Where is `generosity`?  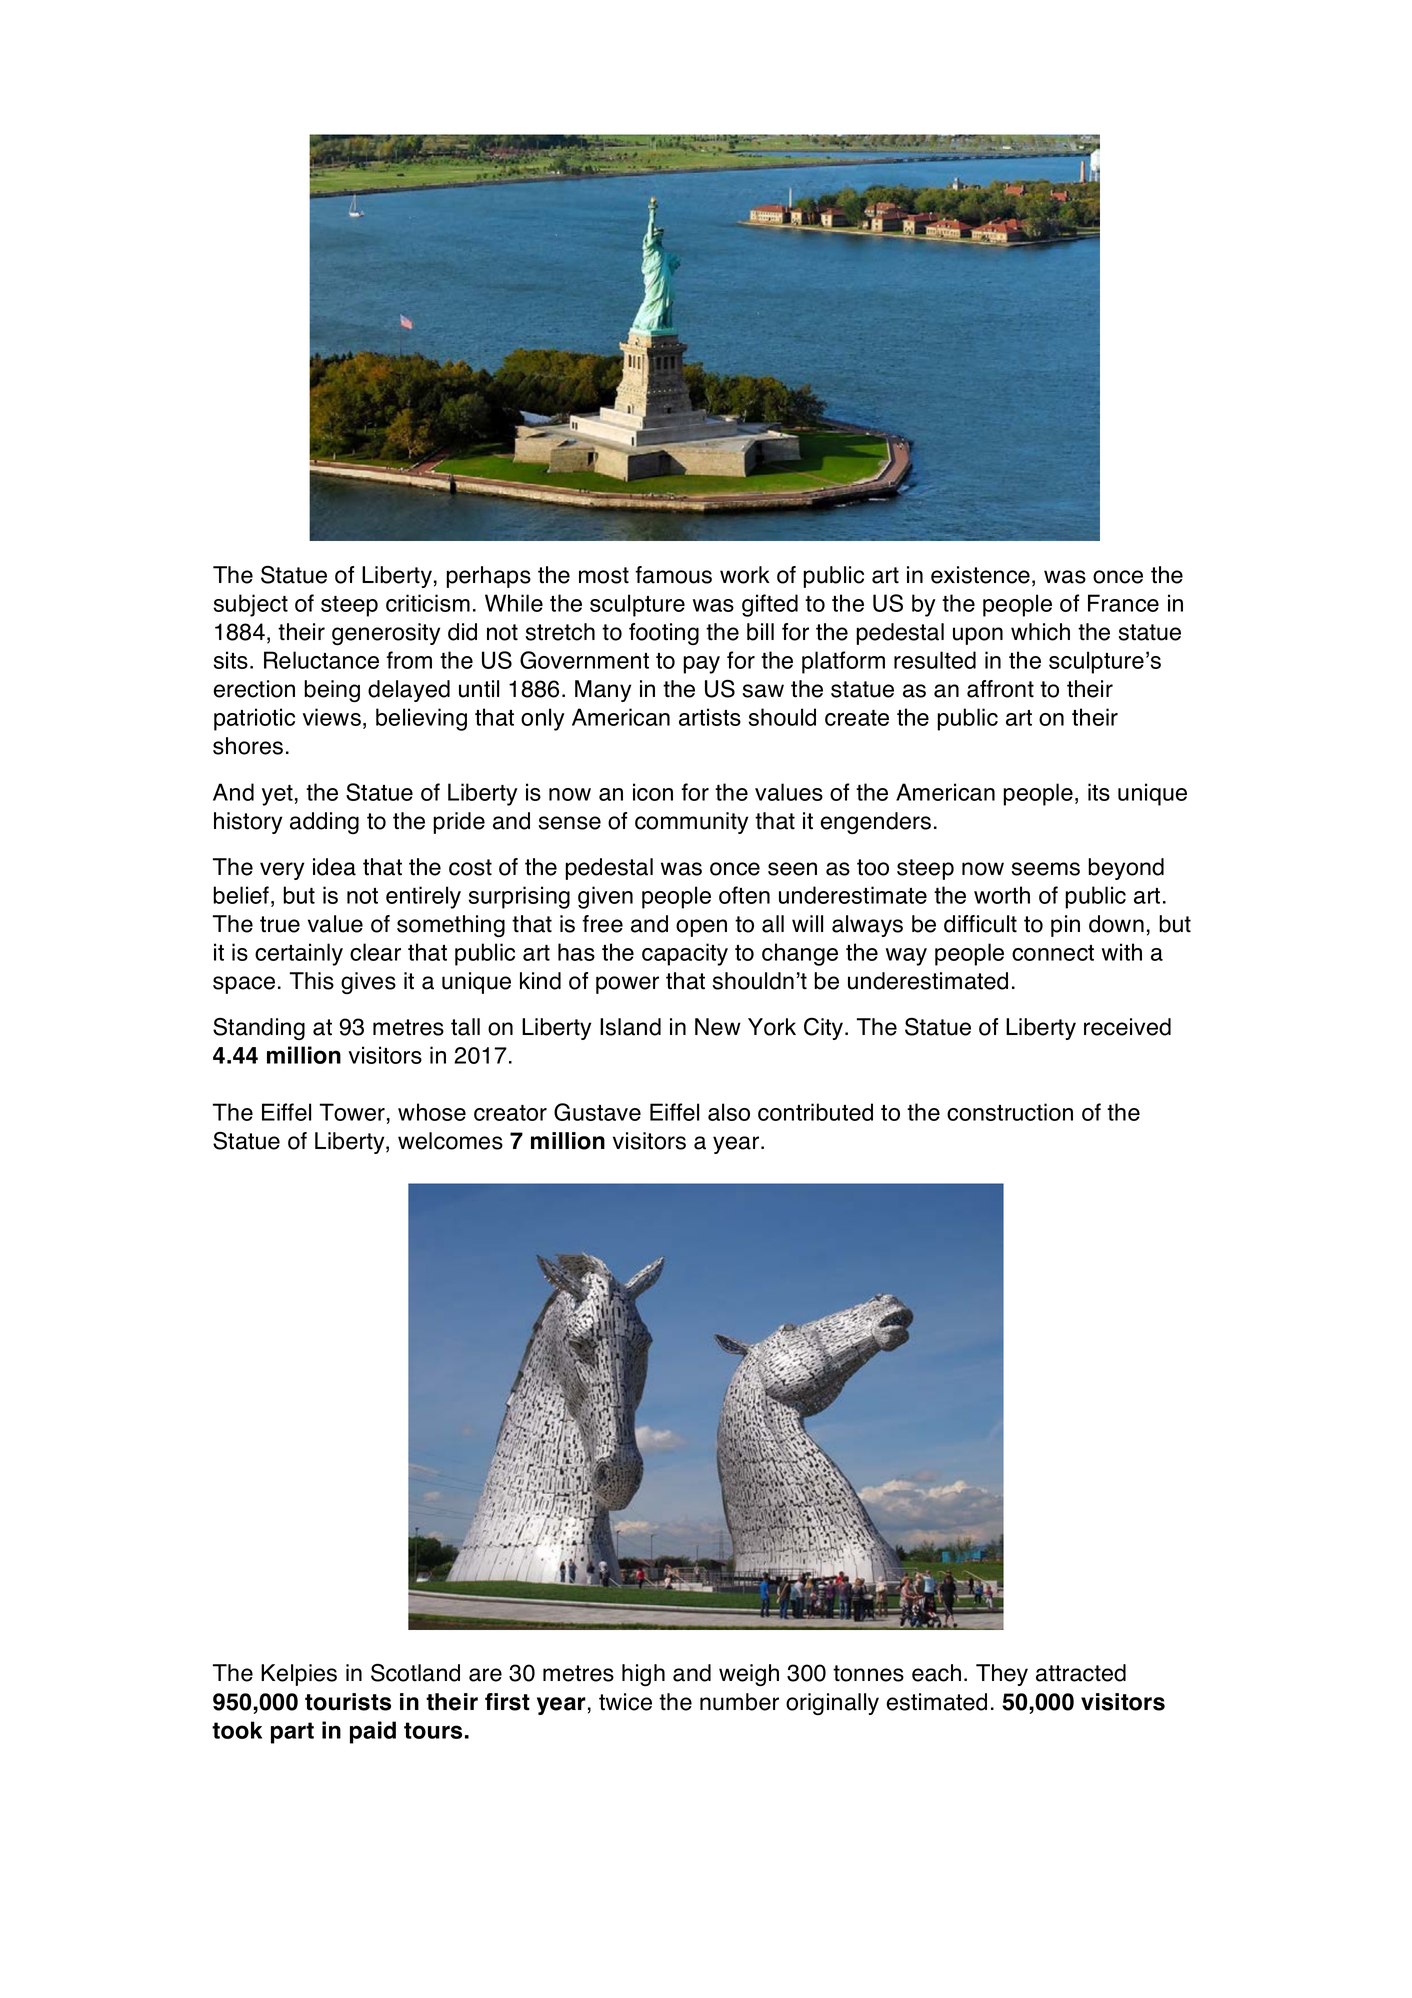
generosity is located at coordinates (386, 634).
